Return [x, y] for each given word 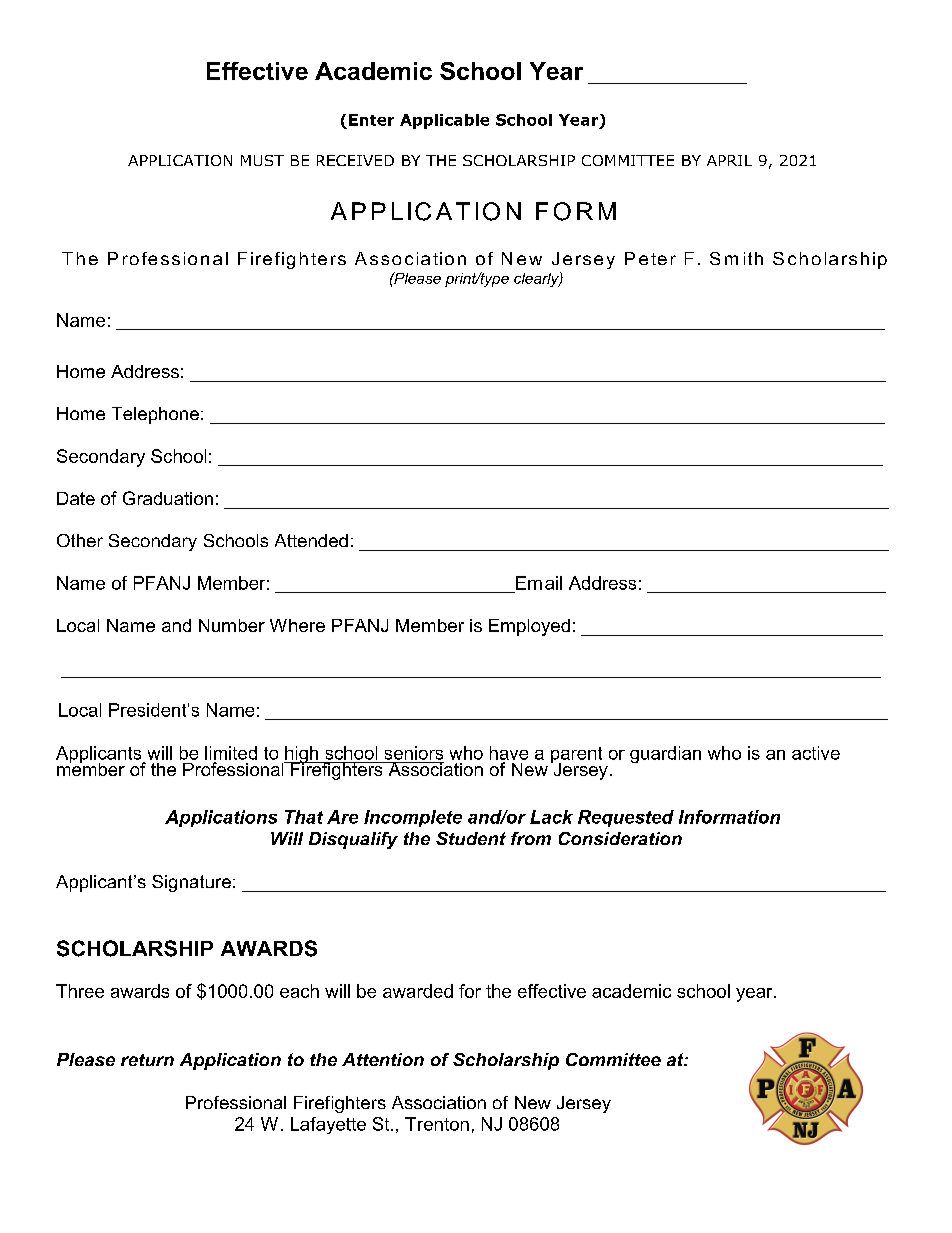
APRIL [729, 160]
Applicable [444, 121]
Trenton [437, 1124]
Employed [529, 627]
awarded [418, 991]
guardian [665, 754]
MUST [262, 160]
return [147, 1060]
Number [232, 625]
